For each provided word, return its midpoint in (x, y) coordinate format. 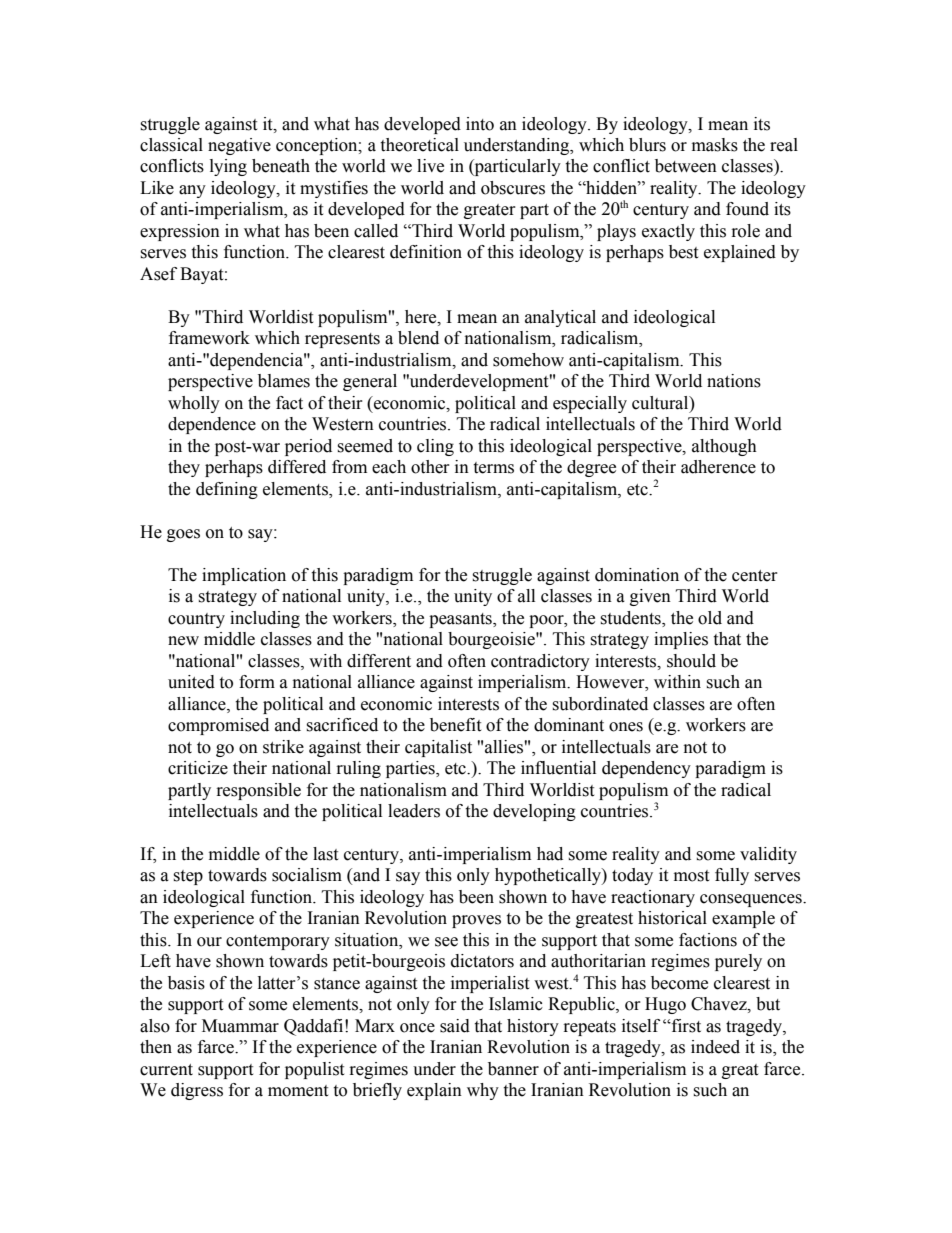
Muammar (240, 1026)
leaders (414, 811)
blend (418, 338)
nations (734, 381)
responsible (259, 791)
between (686, 166)
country (196, 620)
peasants (461, 620)
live (430, 166)
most (691, 876)
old (710, 618)
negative (239, 146)
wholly (194, 404)
